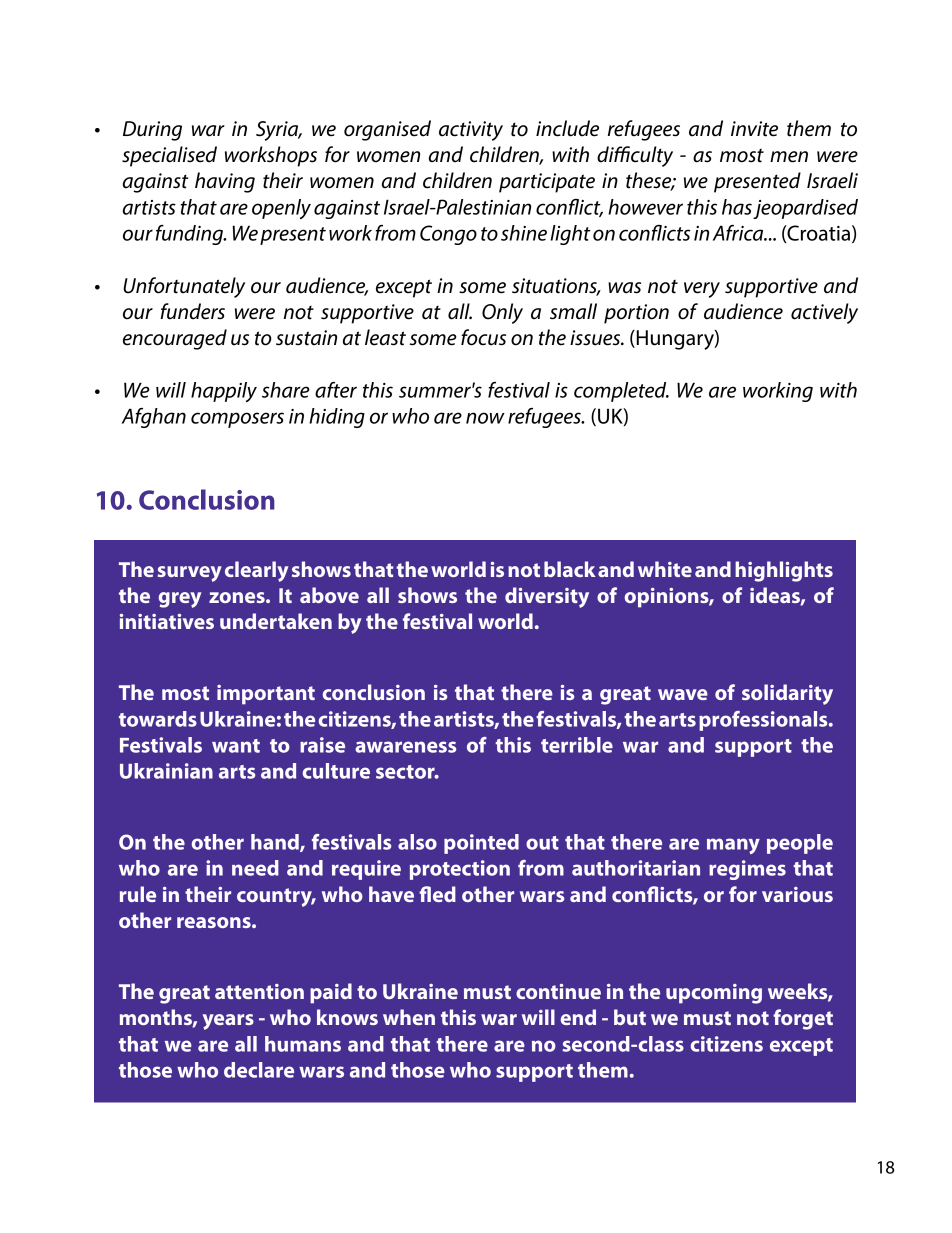  Describe the element at coordinates (547, 597) in the screenshot. I see `diversity` at that location.
